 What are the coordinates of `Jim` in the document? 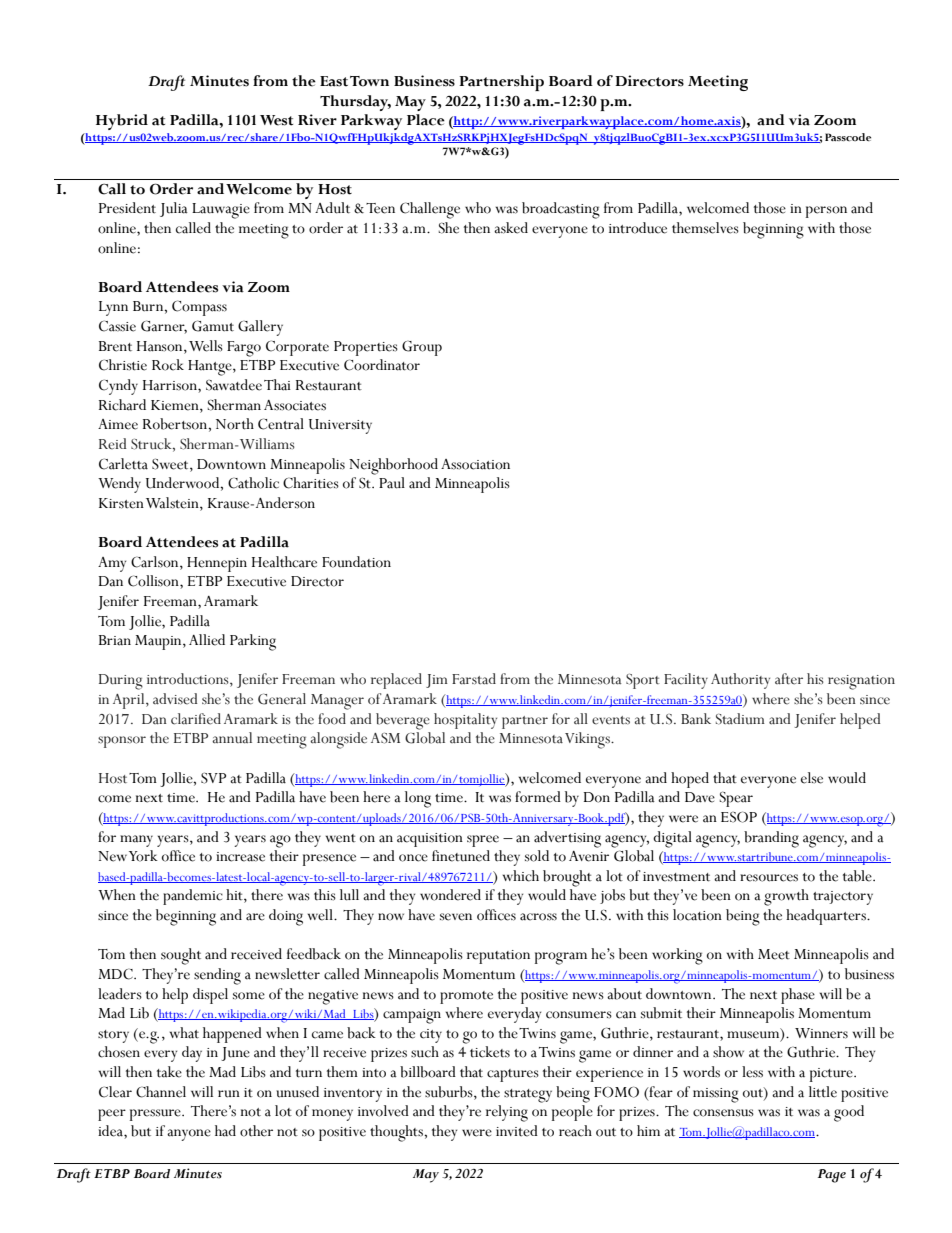 It's located at (437, 681).
